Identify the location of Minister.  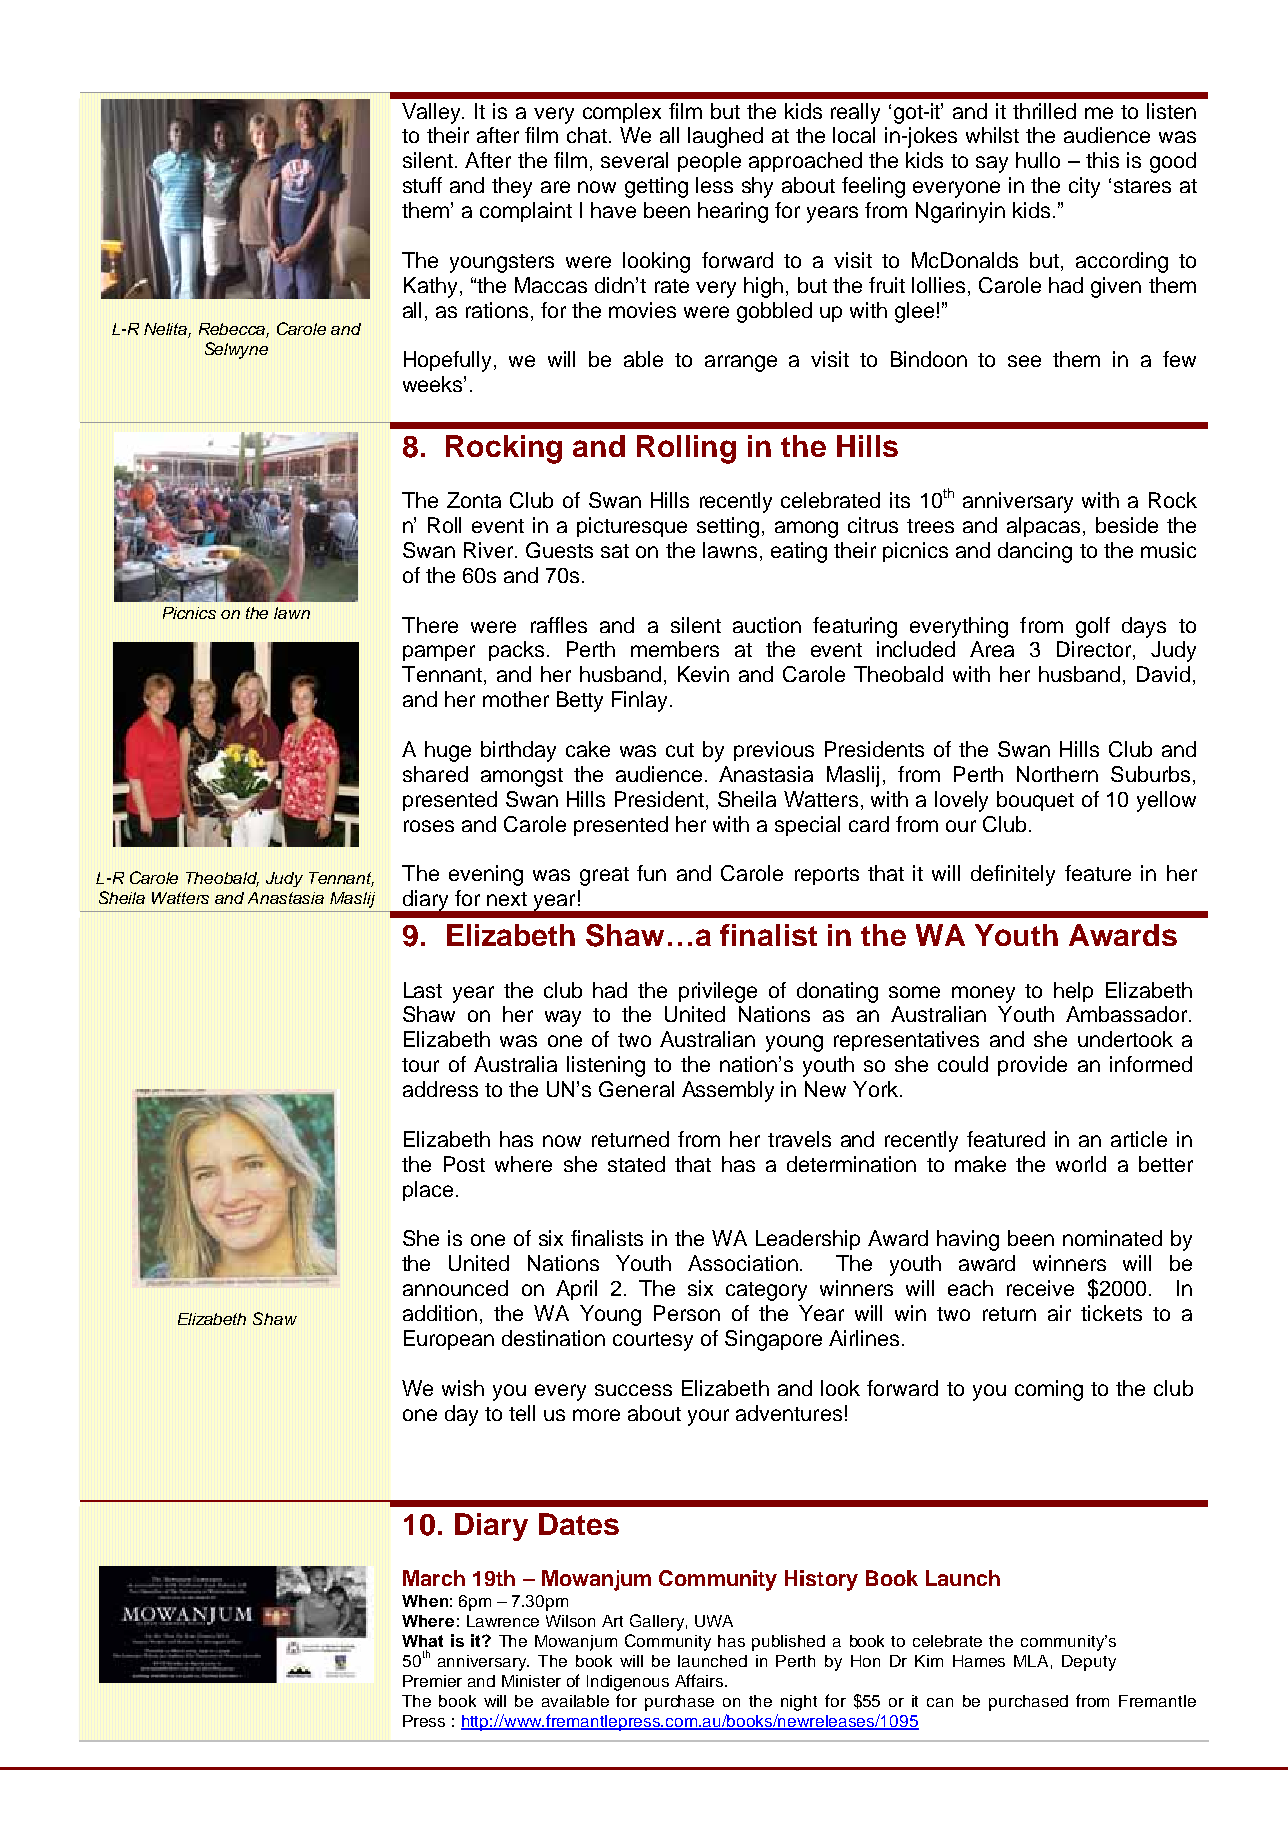
(531, 1681).
